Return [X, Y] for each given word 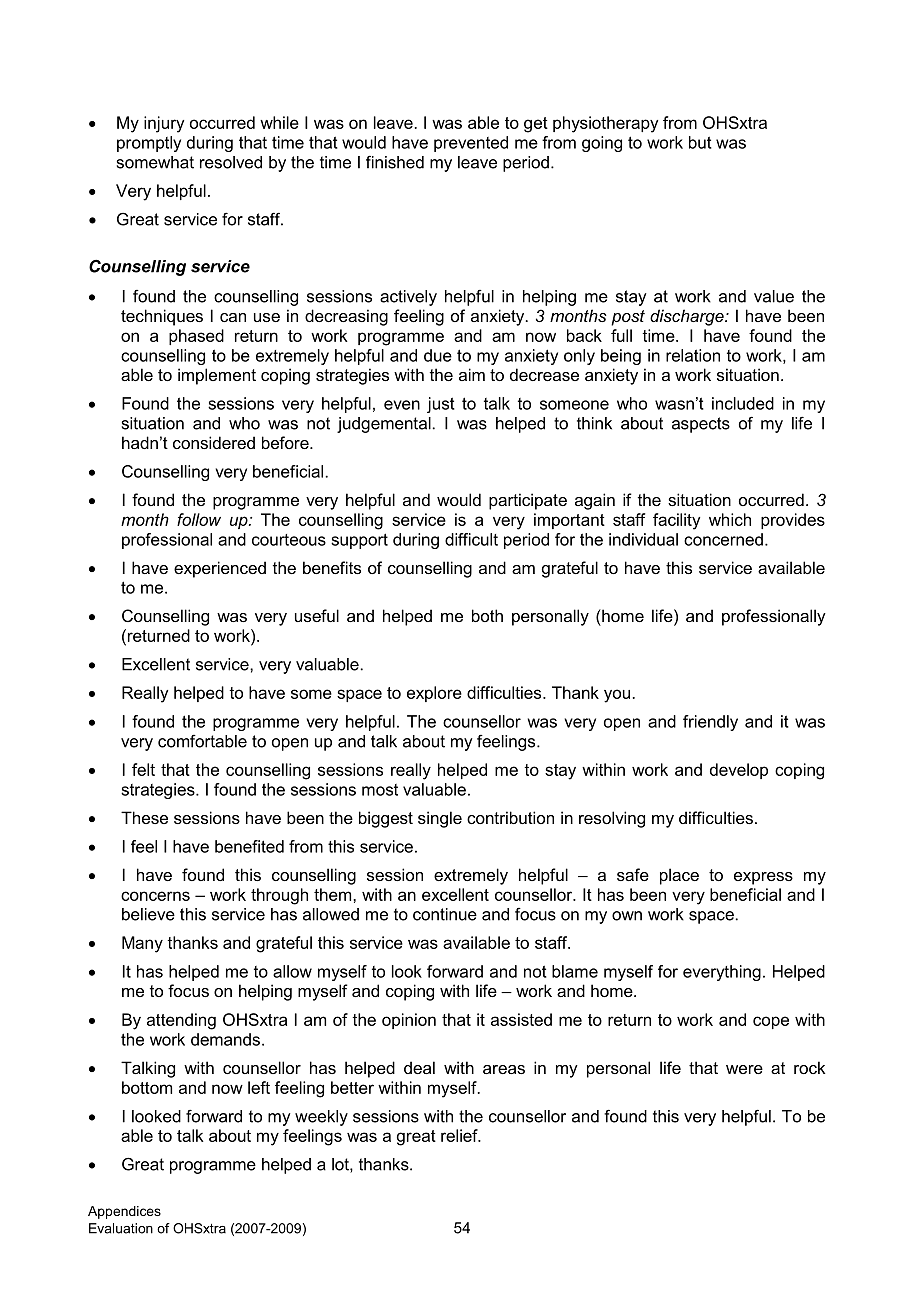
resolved [231, 162]
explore [434, 694]
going [602, 144]
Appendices [124, 1212]
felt [143, 769]
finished [395, 162]
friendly [710, 723]
